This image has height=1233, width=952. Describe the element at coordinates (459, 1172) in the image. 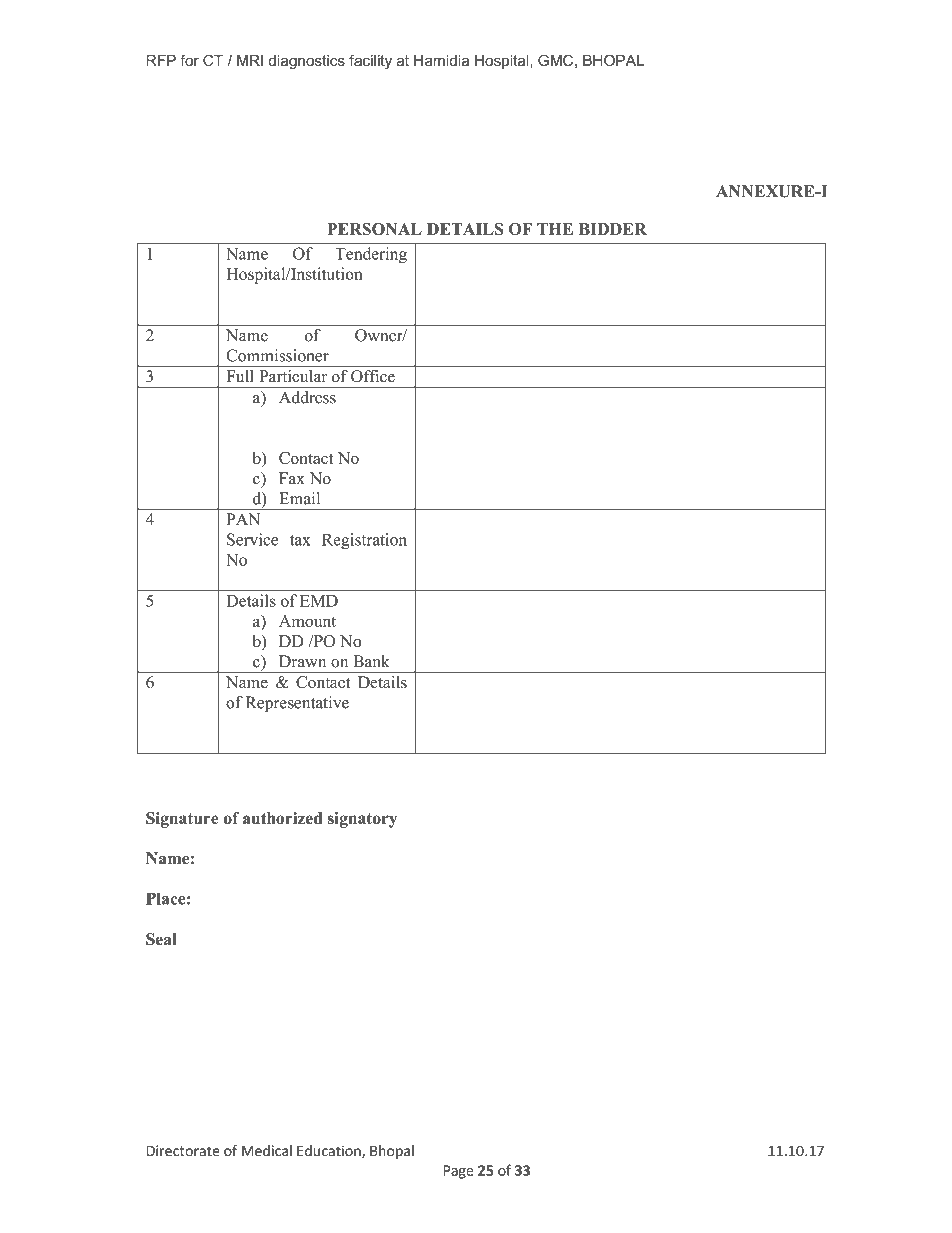

I see `Page` at that location.
